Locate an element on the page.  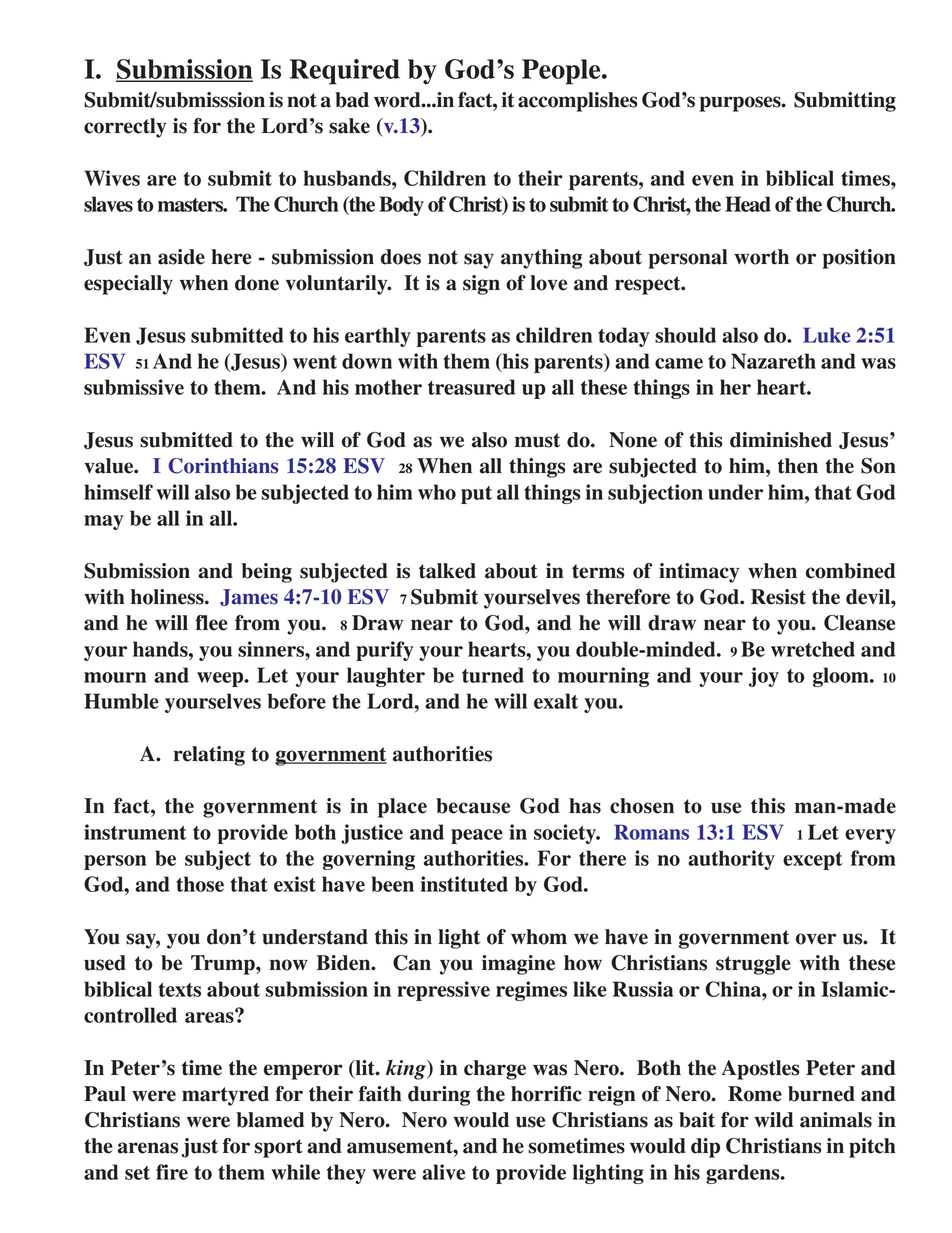
done is located at coordinates (257, 283).
